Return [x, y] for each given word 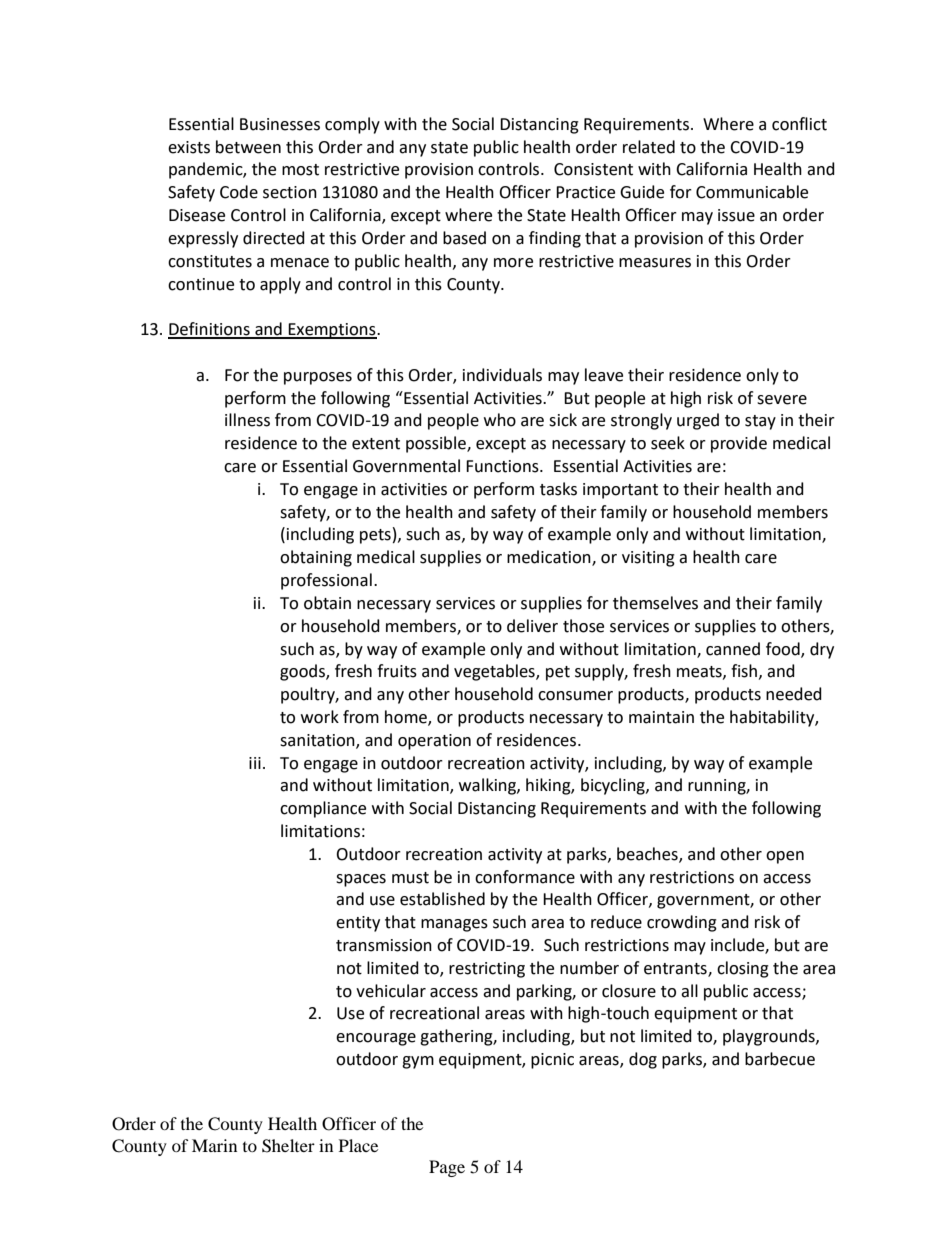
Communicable [752, 192]
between [248, 147]
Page [447, 1168]
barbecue [780, 1059]
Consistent [593, 169]
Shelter [288, 1146]
